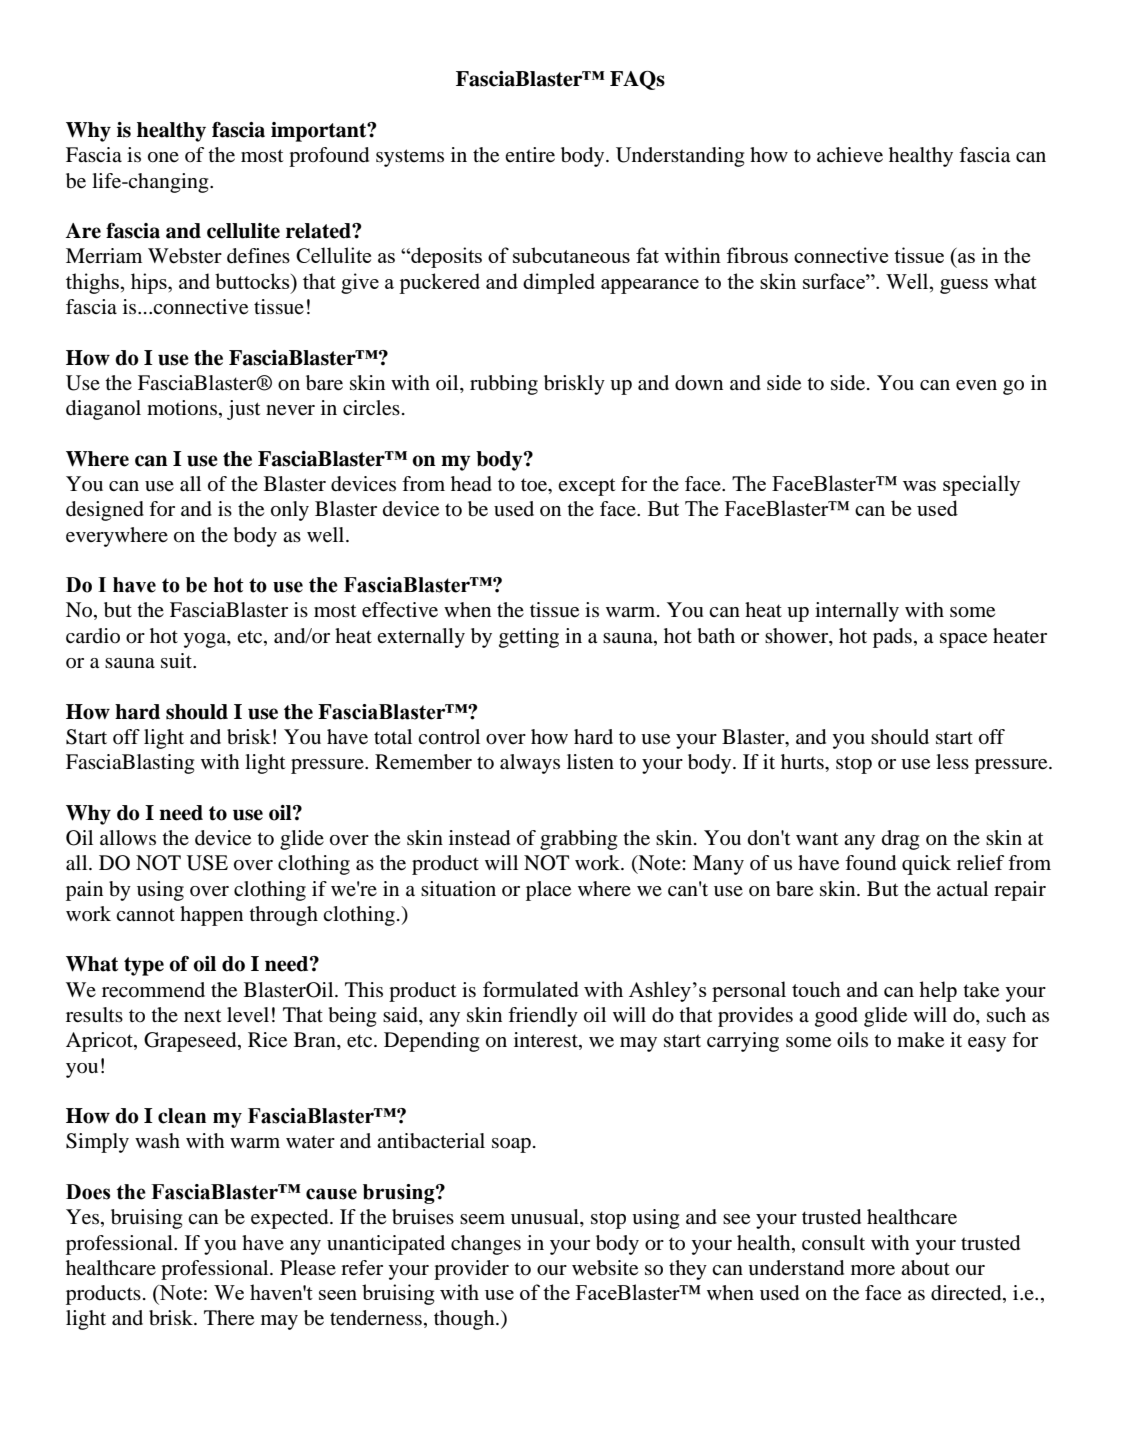 The width and height of the screenshot is (1121, 1451). I want to click on There, so click(229, 1318).
